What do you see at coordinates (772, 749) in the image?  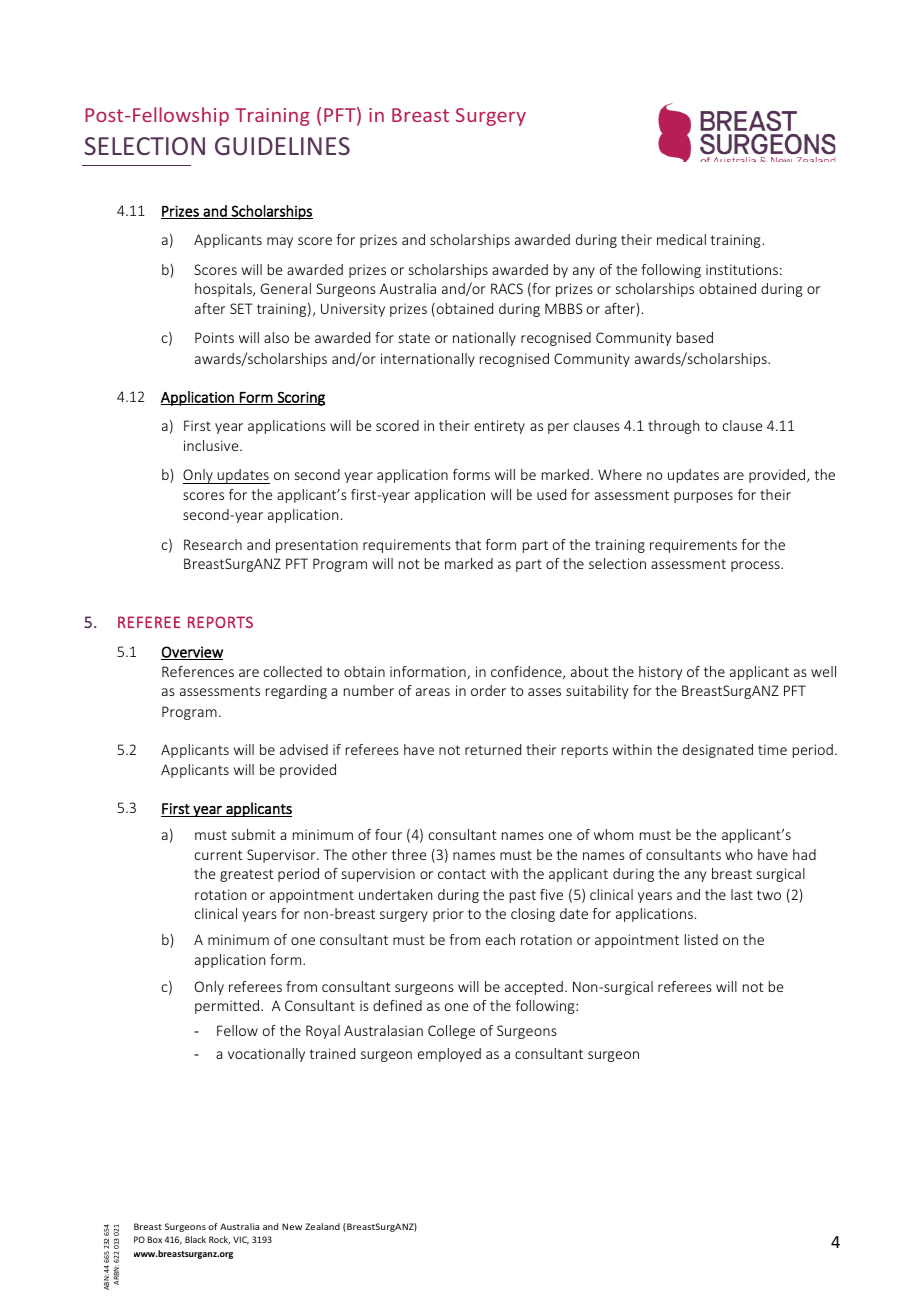 I see `time` at bounding box center [772, 749].
